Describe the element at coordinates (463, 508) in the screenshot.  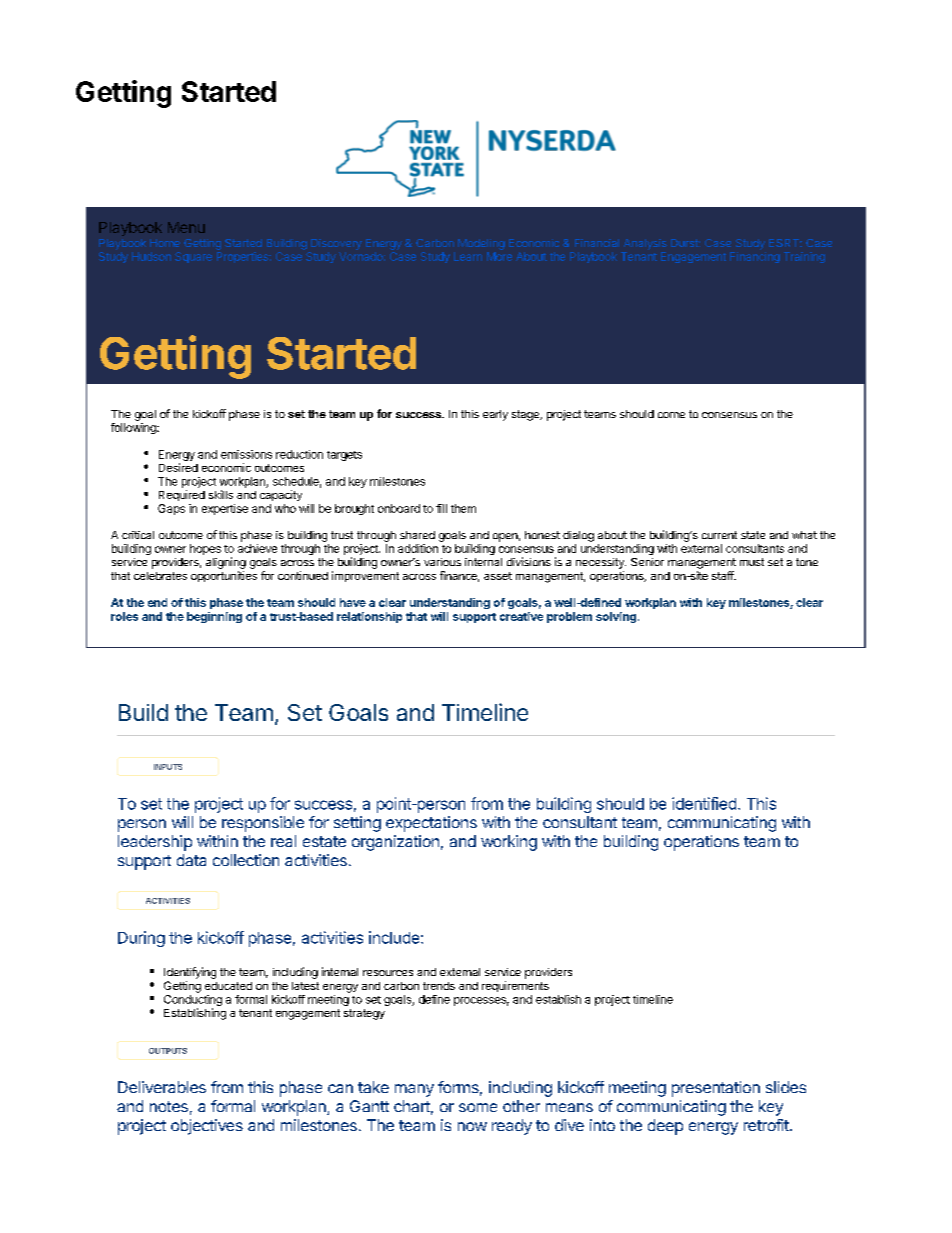
I see `them` at that location.
